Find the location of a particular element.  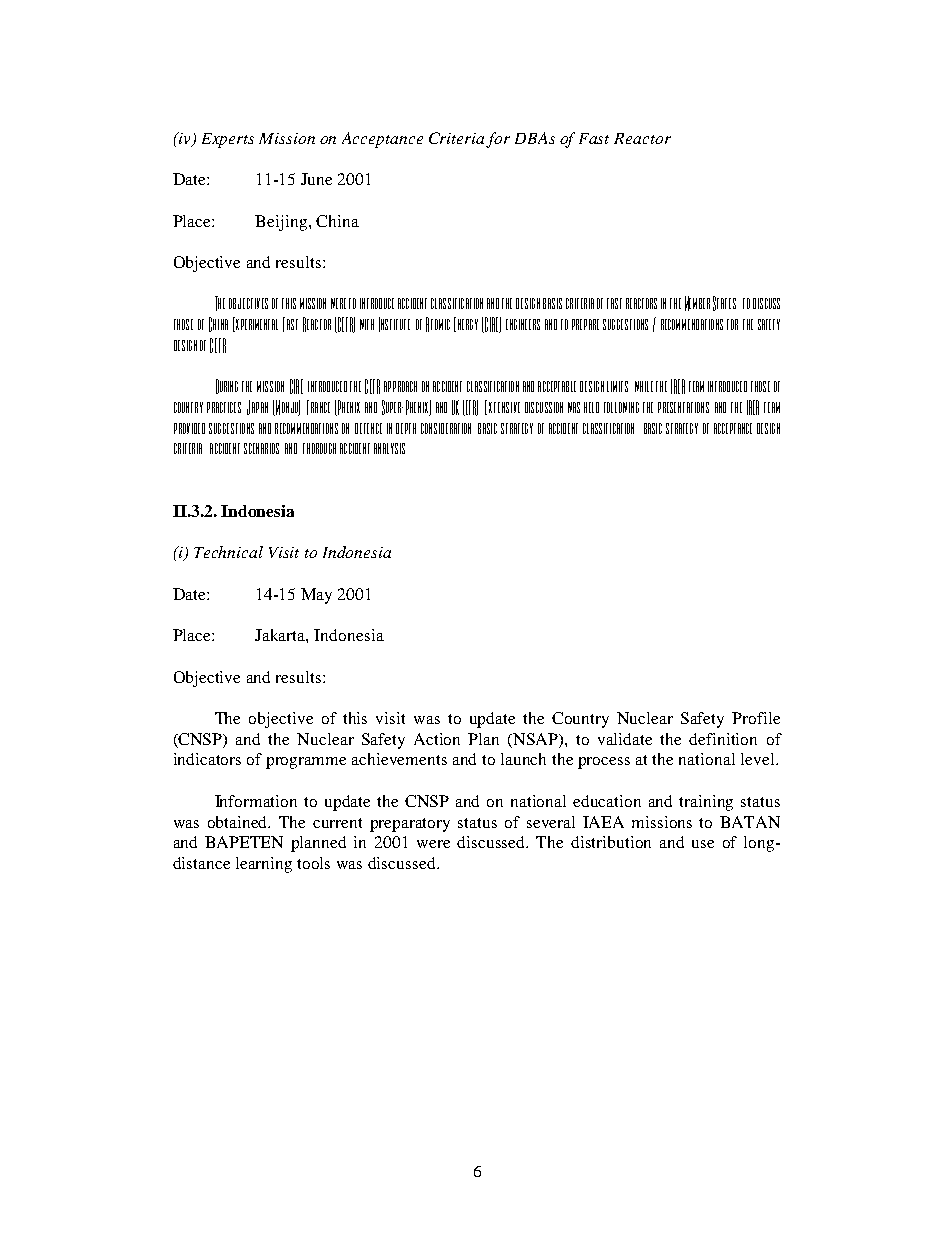

consideration is located at coordinates (446, 428).
